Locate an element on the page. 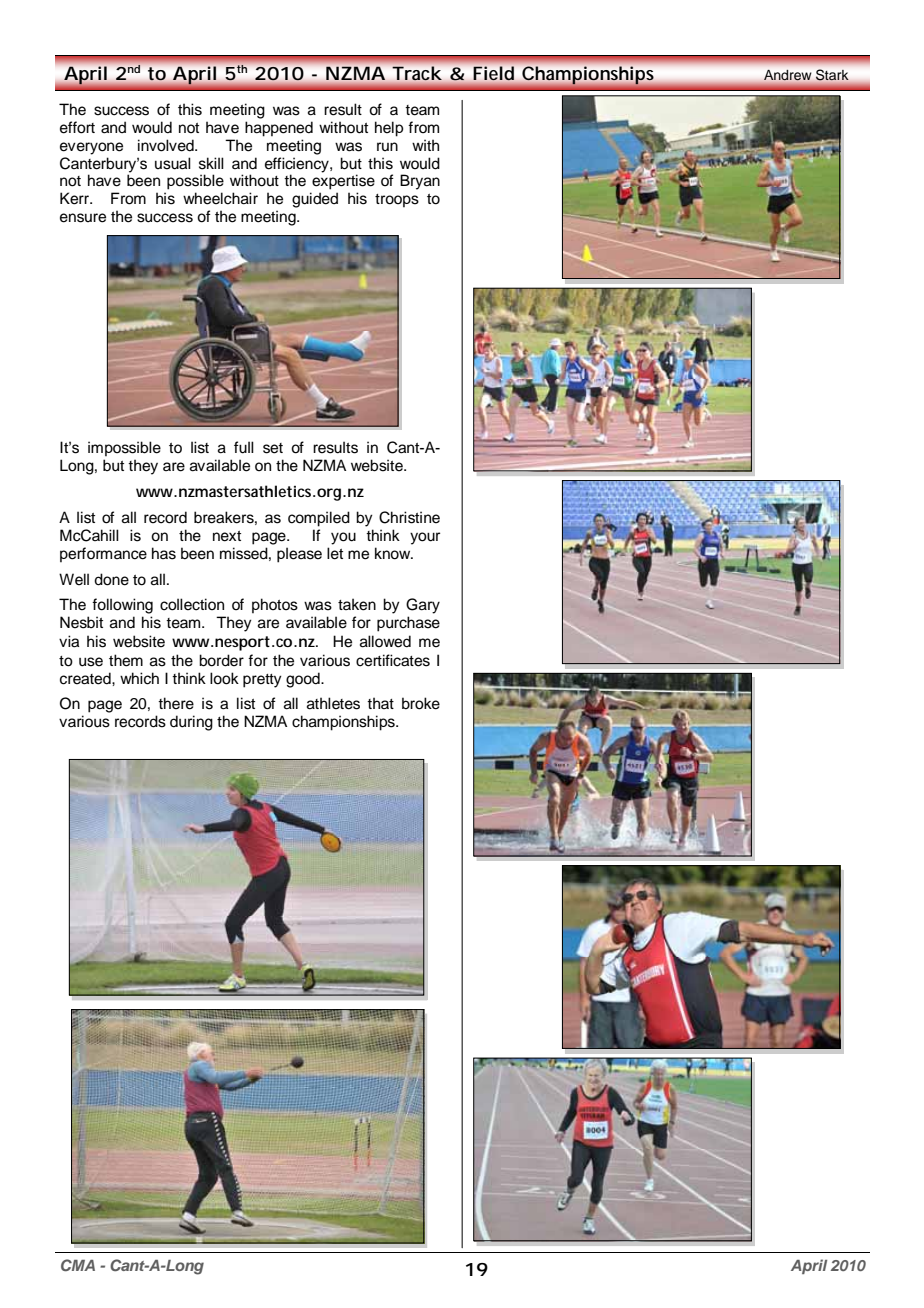 The image size is (924, 1308). broke is located at coordinates (421, 703).
